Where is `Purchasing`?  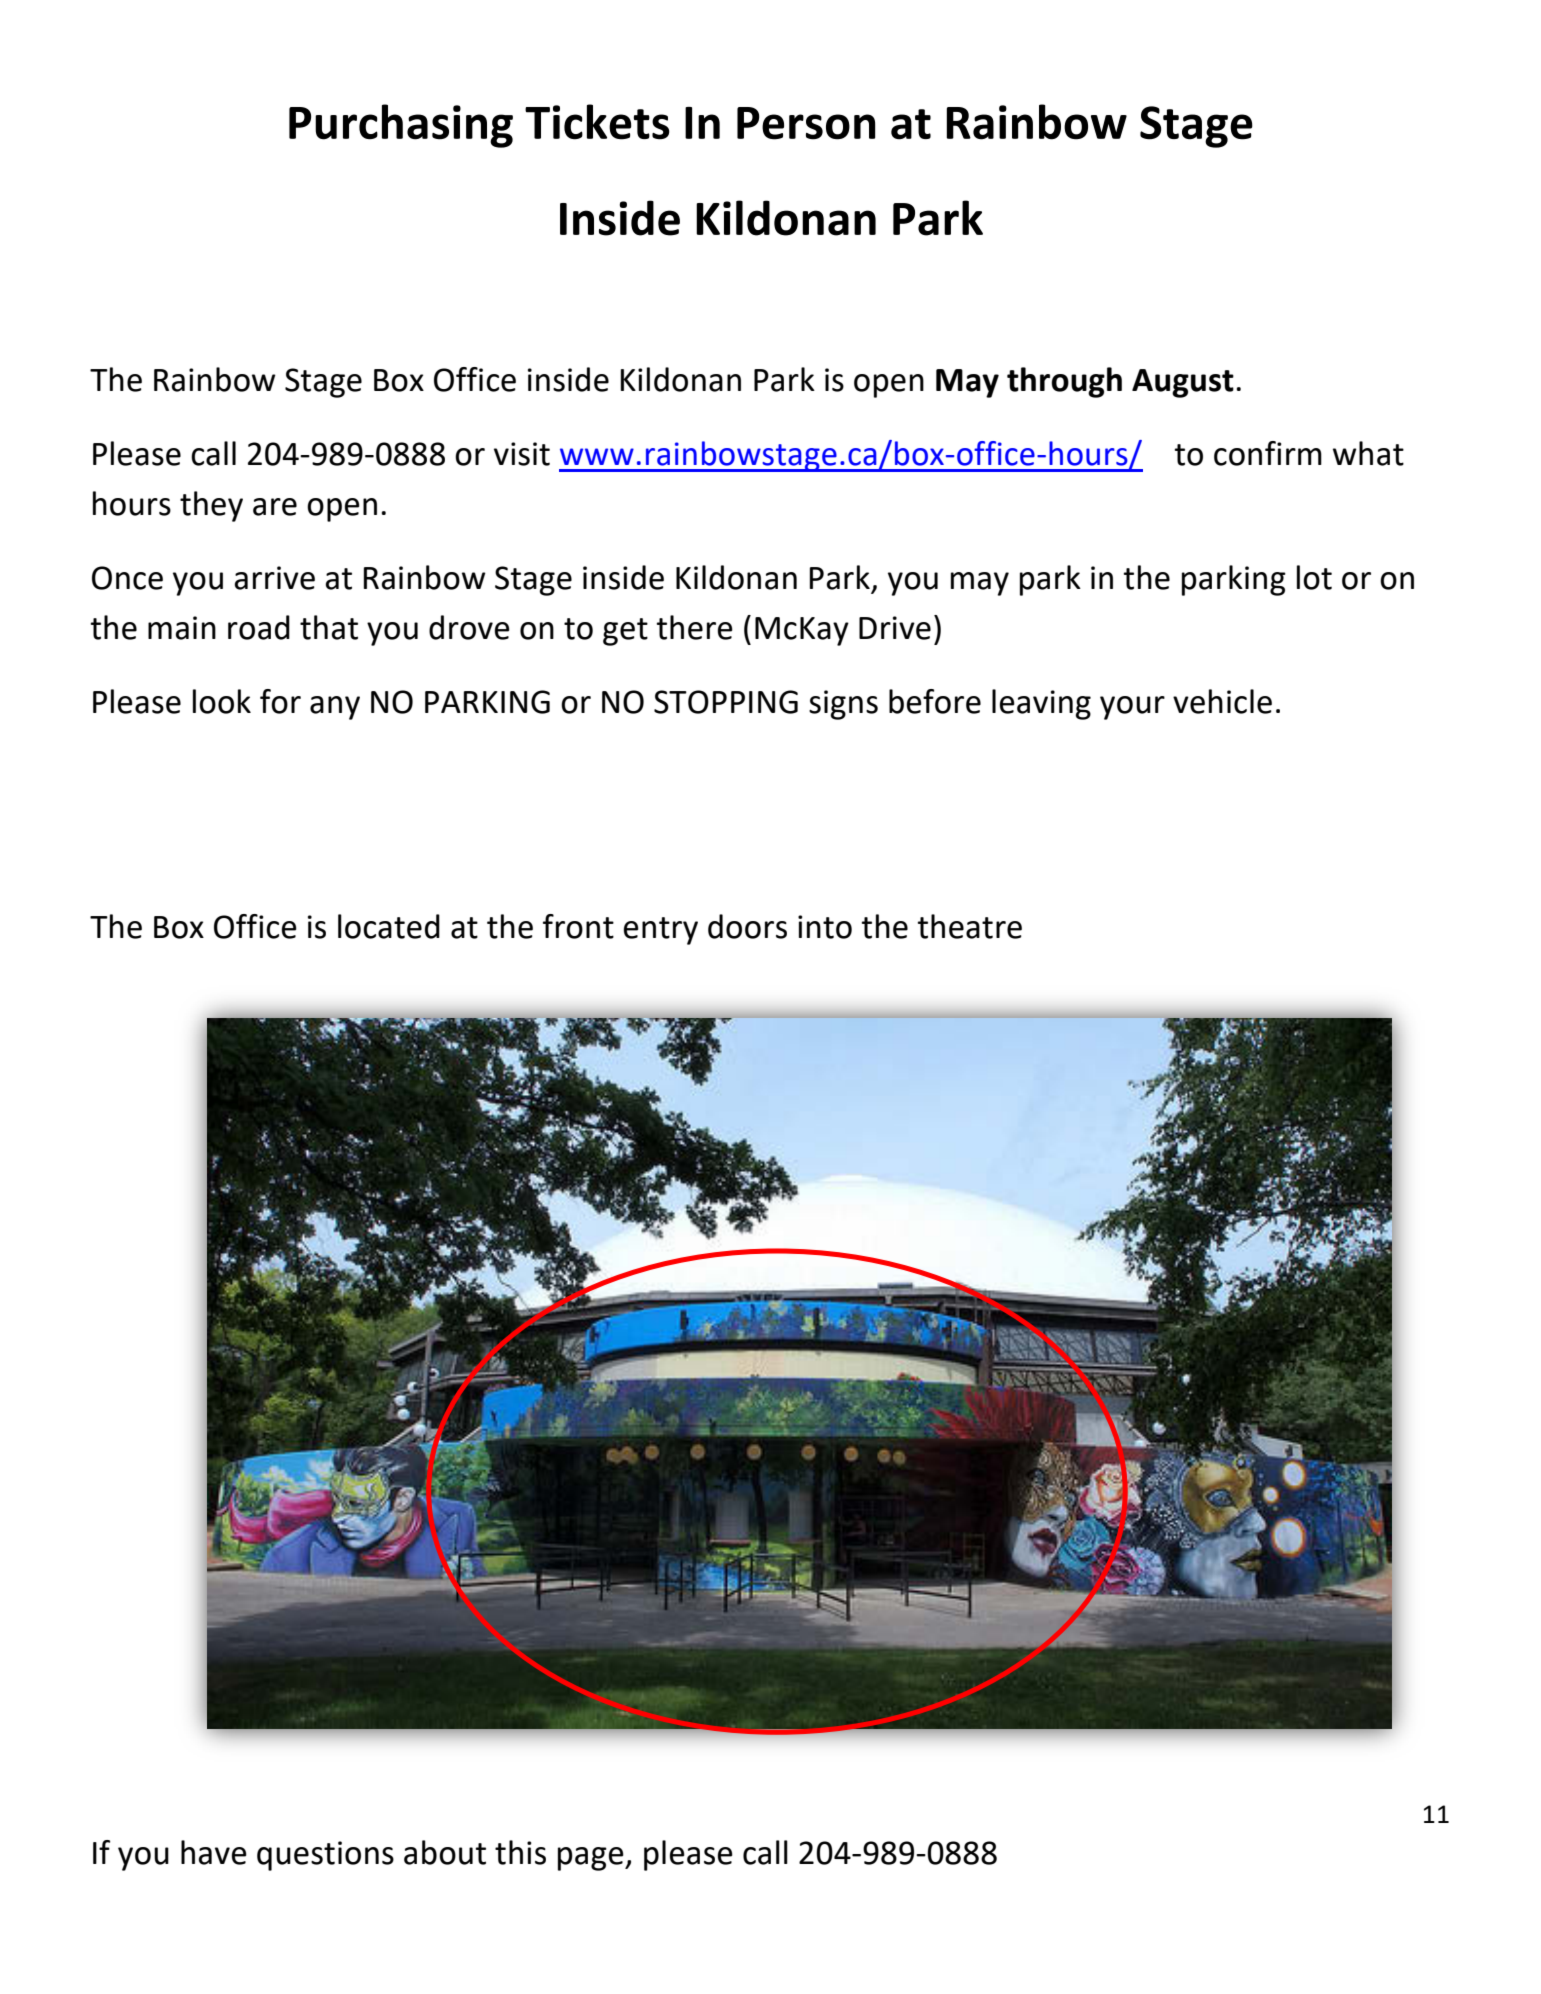 Purchasing is located at coordinates (401, 126).
